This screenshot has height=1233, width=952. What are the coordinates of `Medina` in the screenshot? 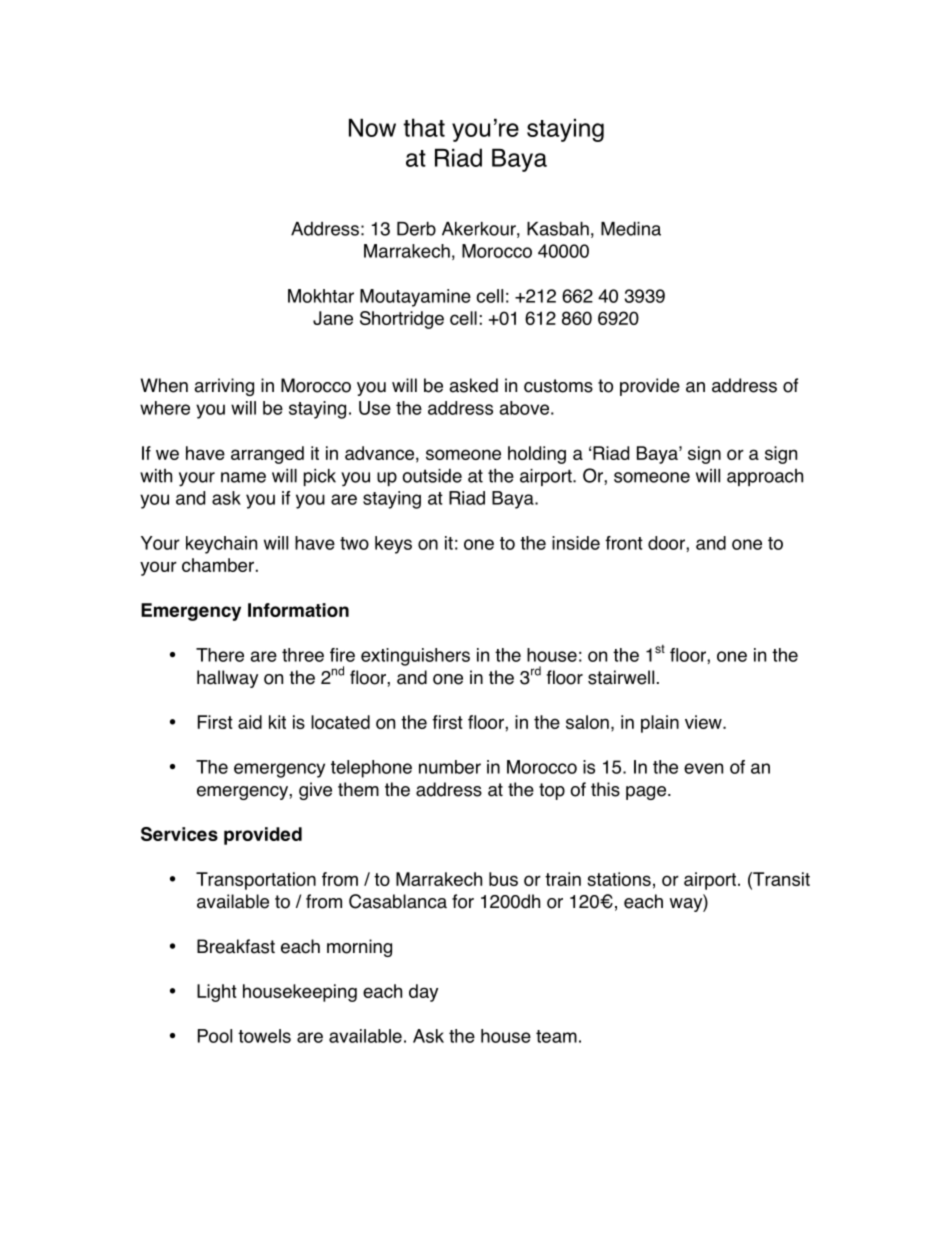 It's located at (631, 228).
